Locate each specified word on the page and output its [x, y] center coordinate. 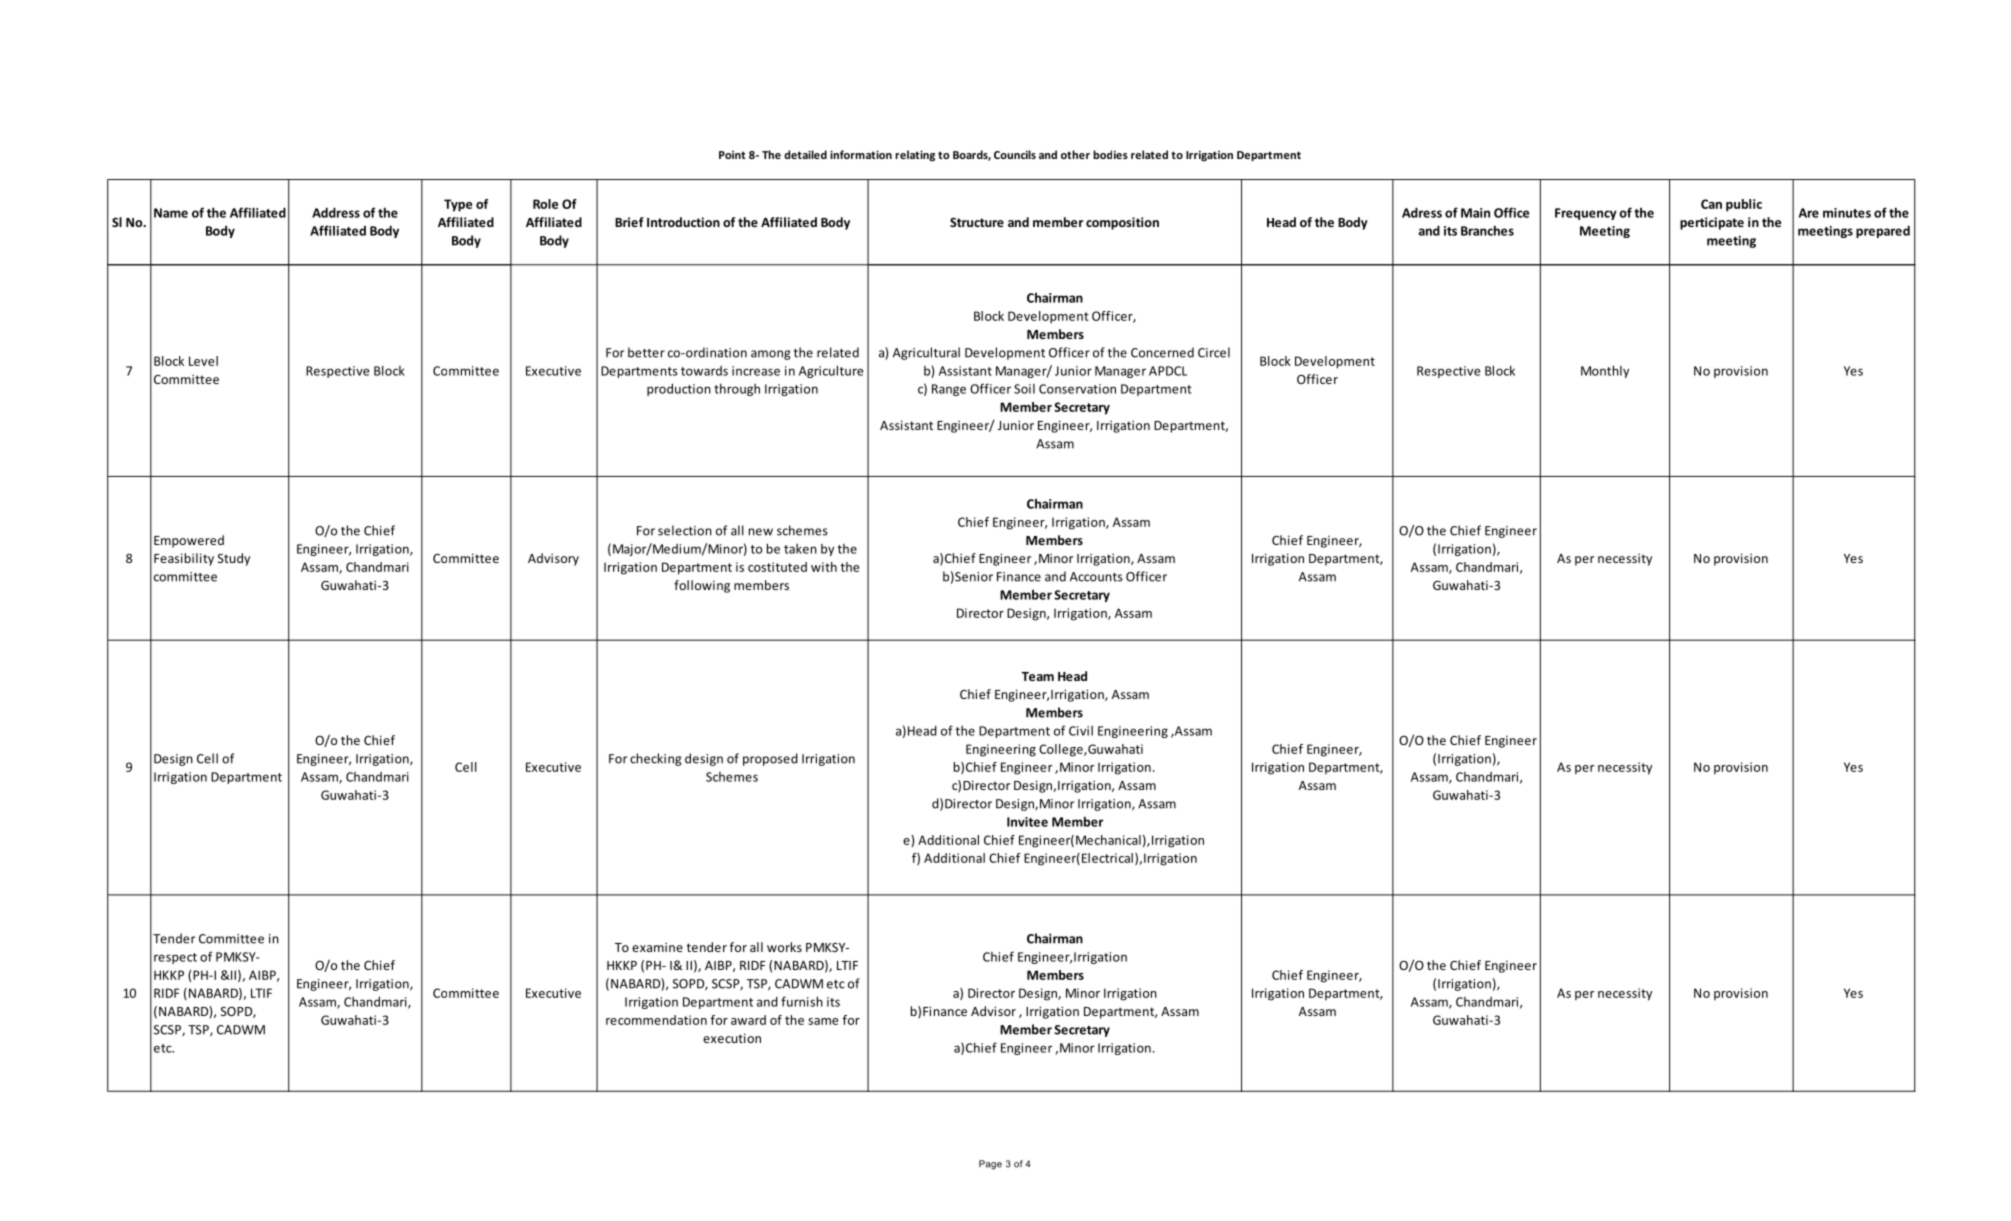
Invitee [1027, 822]
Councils [1015, 154]
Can [1711, 204]
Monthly [1605, 371]
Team [1038, 676]
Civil [1081, 731]
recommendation [656, 1020]
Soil [1024, 389]
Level [203, 361]
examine [657, 947]
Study [234, 559]
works [784, 947]
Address [336, 212]
